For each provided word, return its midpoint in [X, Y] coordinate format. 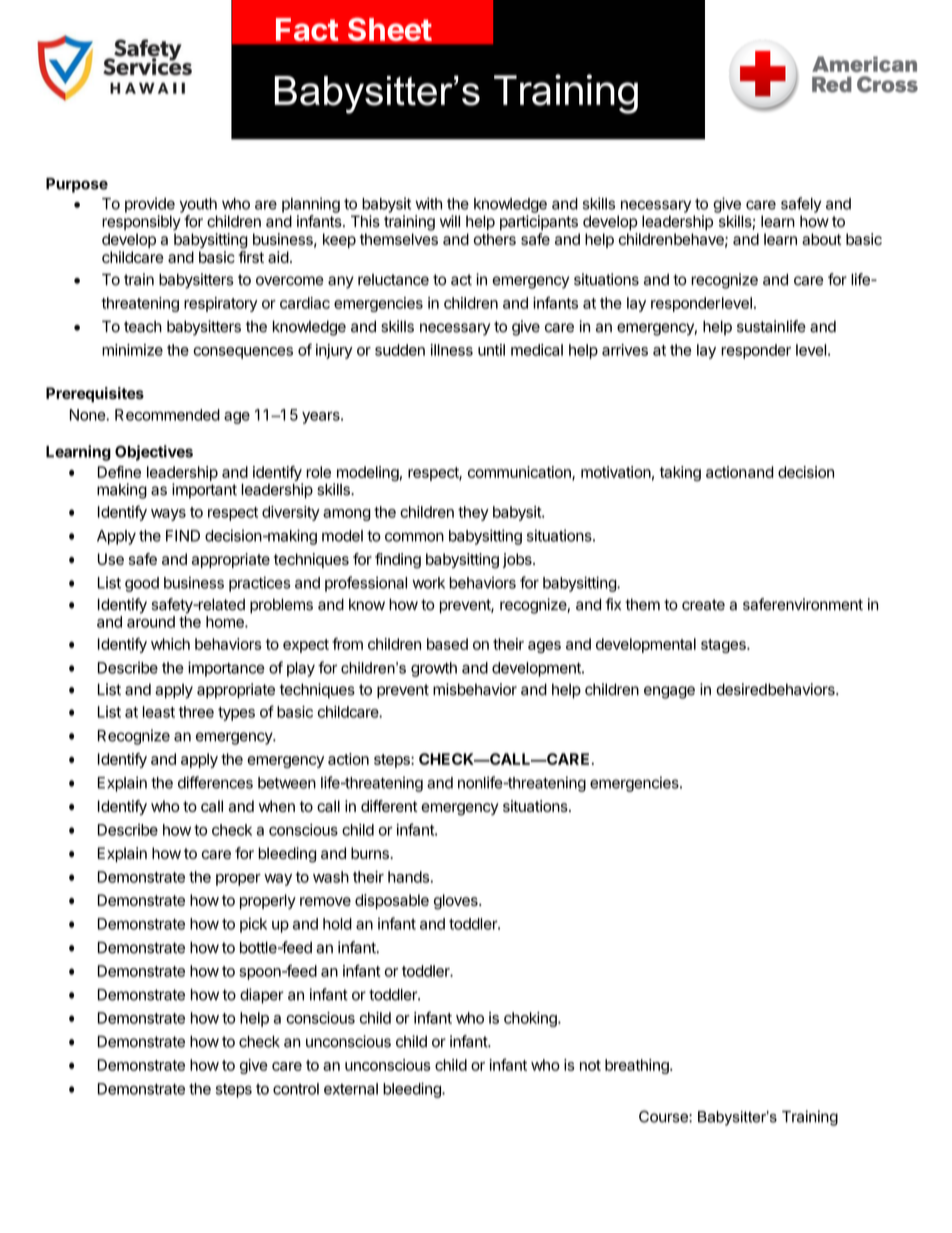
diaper [262, 996]
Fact [307, 30]
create [703, 605]
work [428, 583]
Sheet [390, 29]
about [821, 239]
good [142, 584]
